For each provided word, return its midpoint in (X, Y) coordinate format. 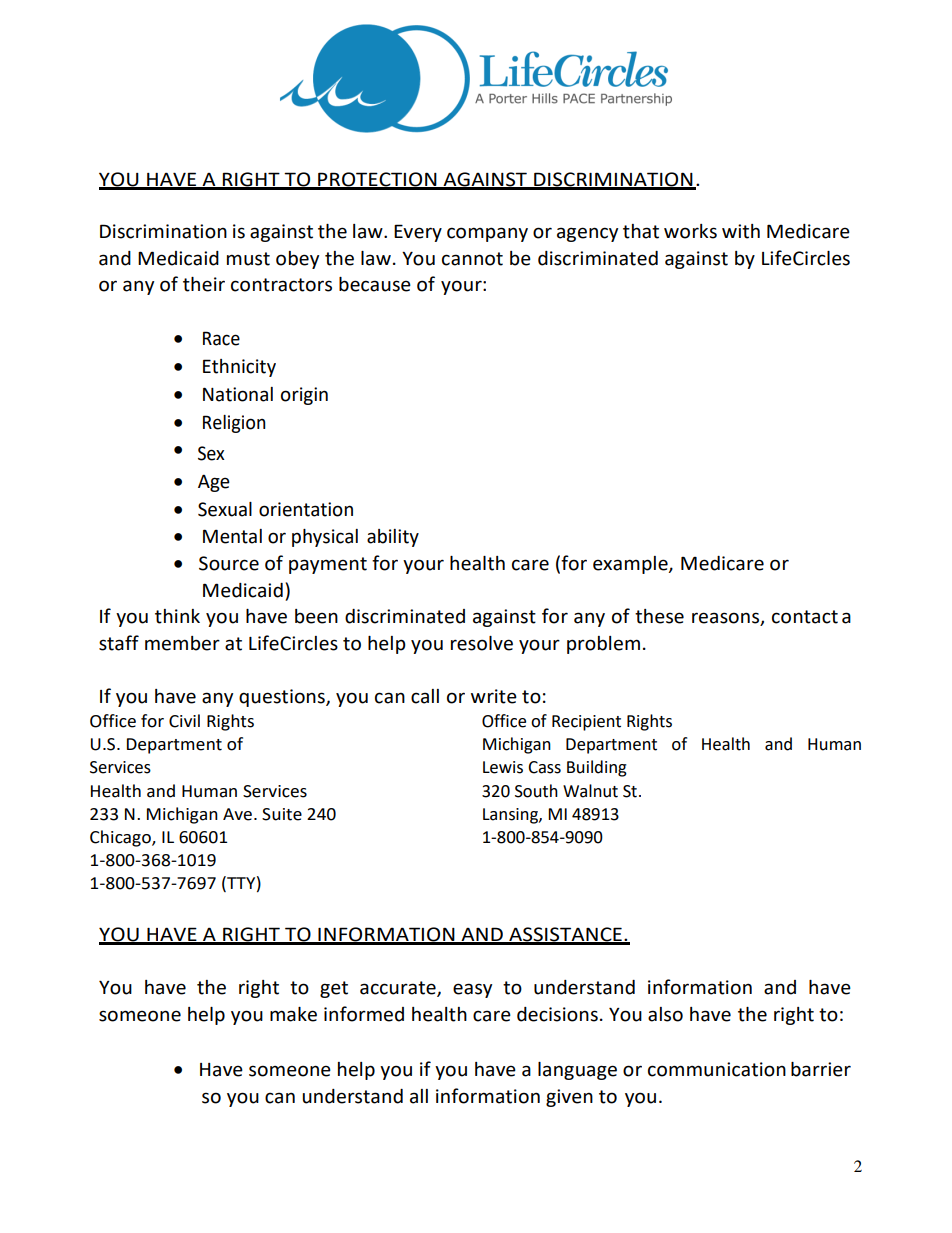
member (182, 643)
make (293, 1014)
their (204, 284)
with (741, 231)
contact (805, 617)
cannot (472, 259)
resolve (482, 643)
